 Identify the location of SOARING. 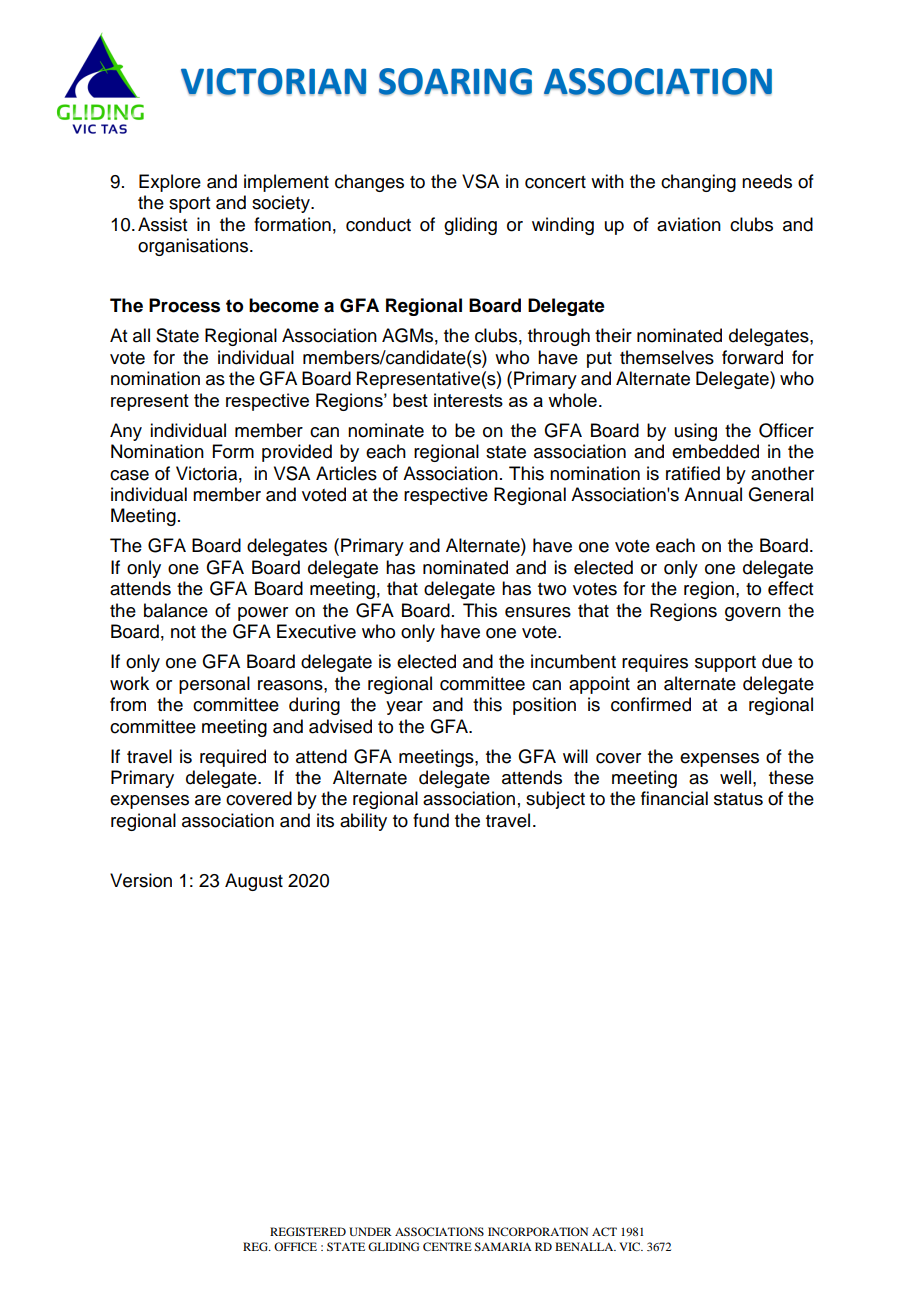
(455, 82).
